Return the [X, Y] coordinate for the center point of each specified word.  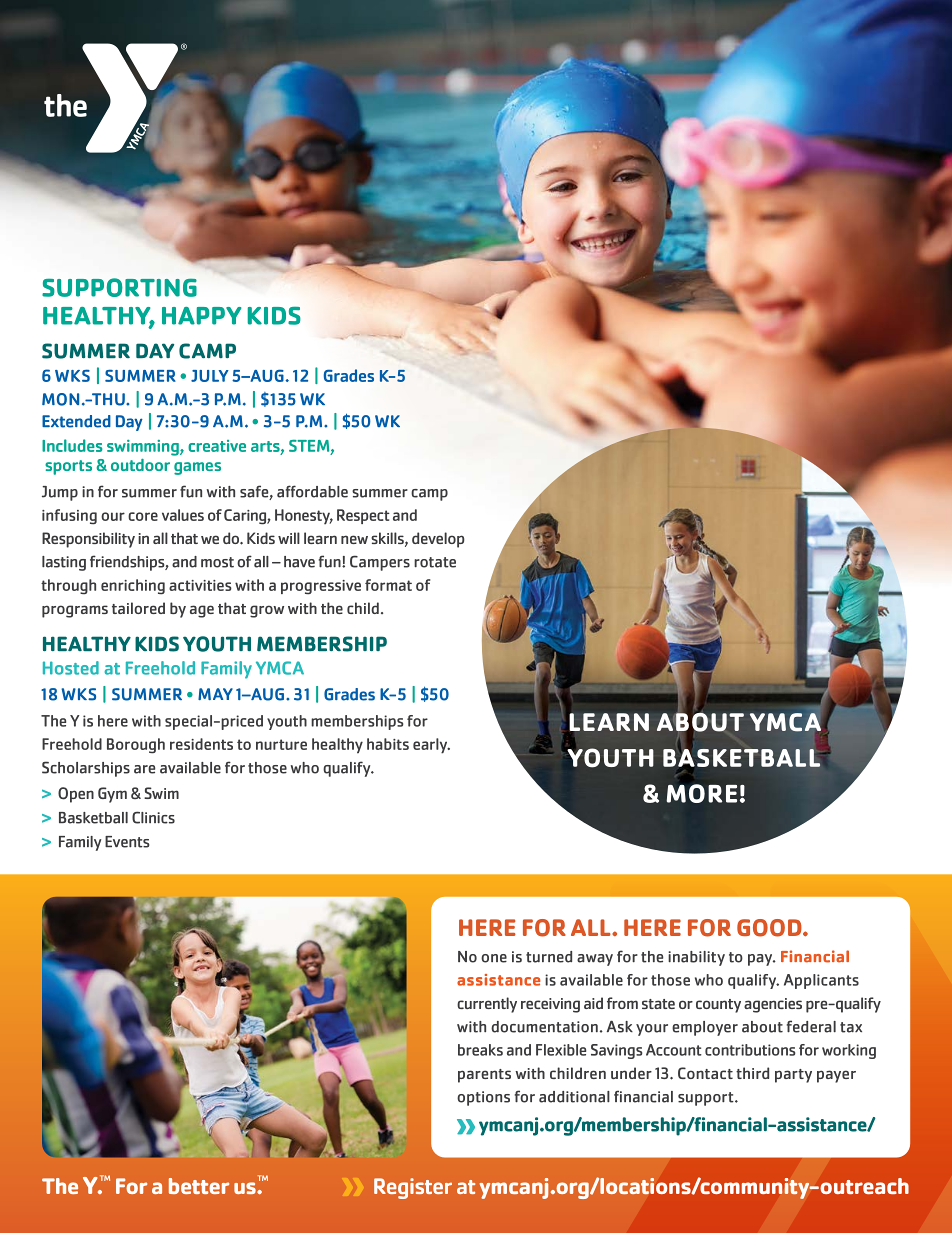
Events [127, 842]
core [143, 516]
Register [413, 1188]
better [199, 1186]
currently [487, 1005]
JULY [210, 376]
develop [438, 540]
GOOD [770, 928]
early [431, 746]
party [793, 1076]
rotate [435, 562]
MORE [701, 793]
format [388, 585]
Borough [136, 746]
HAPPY [201, 316]
